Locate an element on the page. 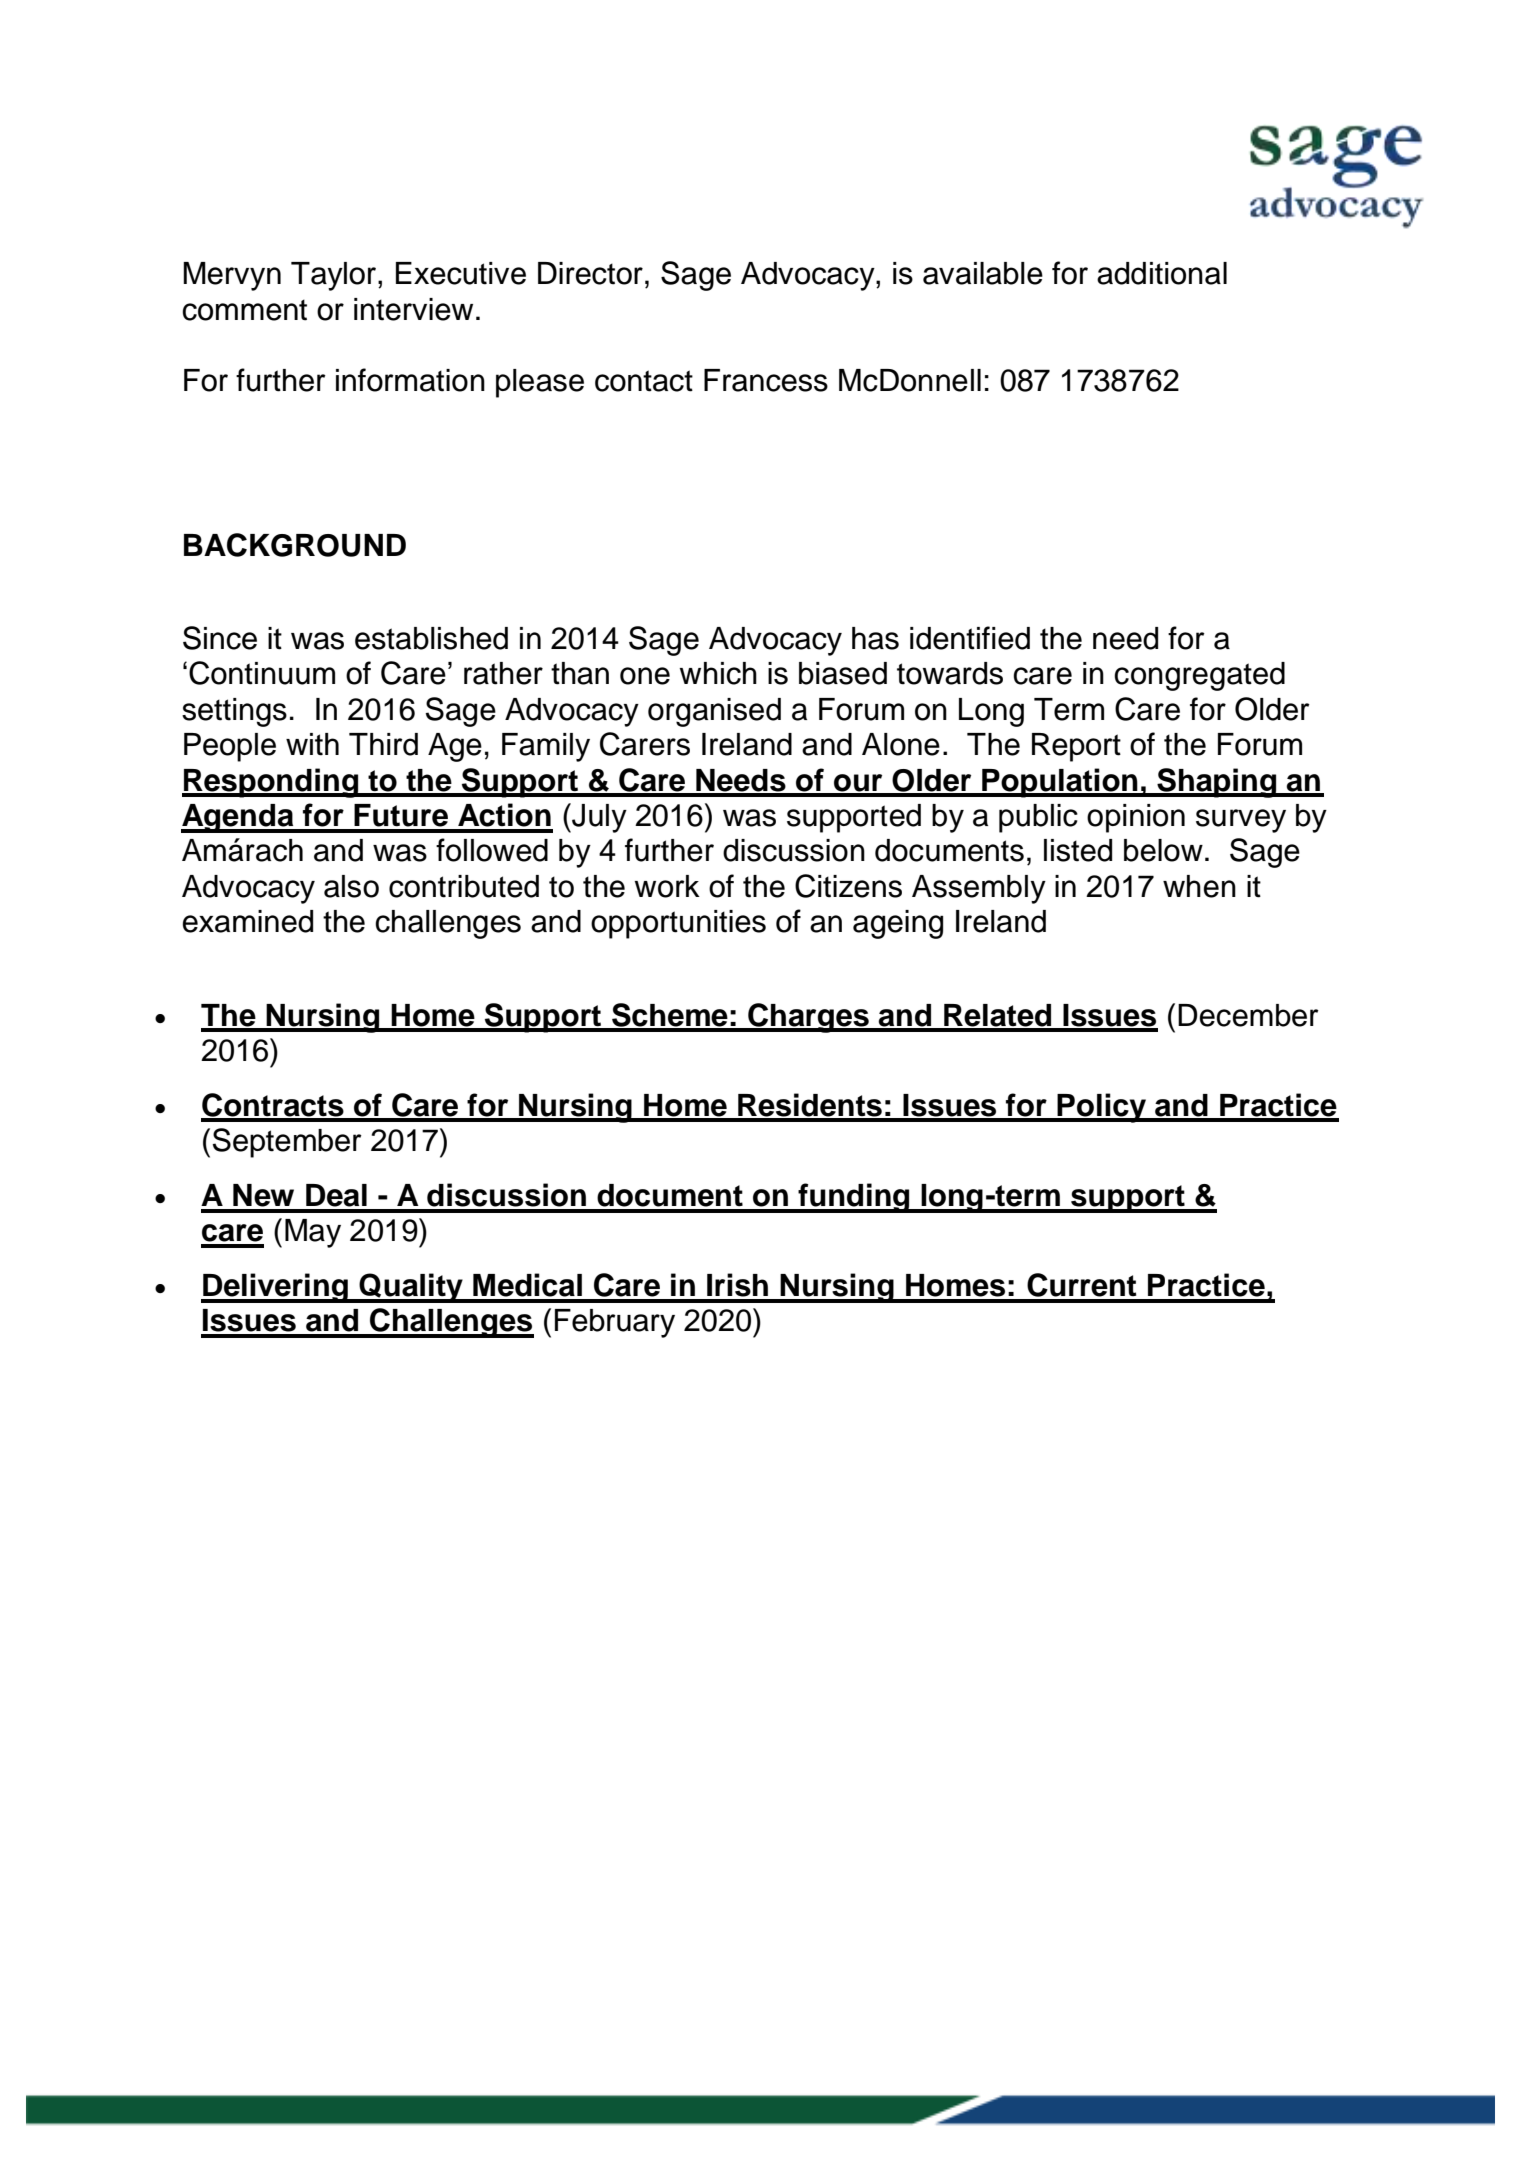  additional is located at coordinates (1162, 273).
